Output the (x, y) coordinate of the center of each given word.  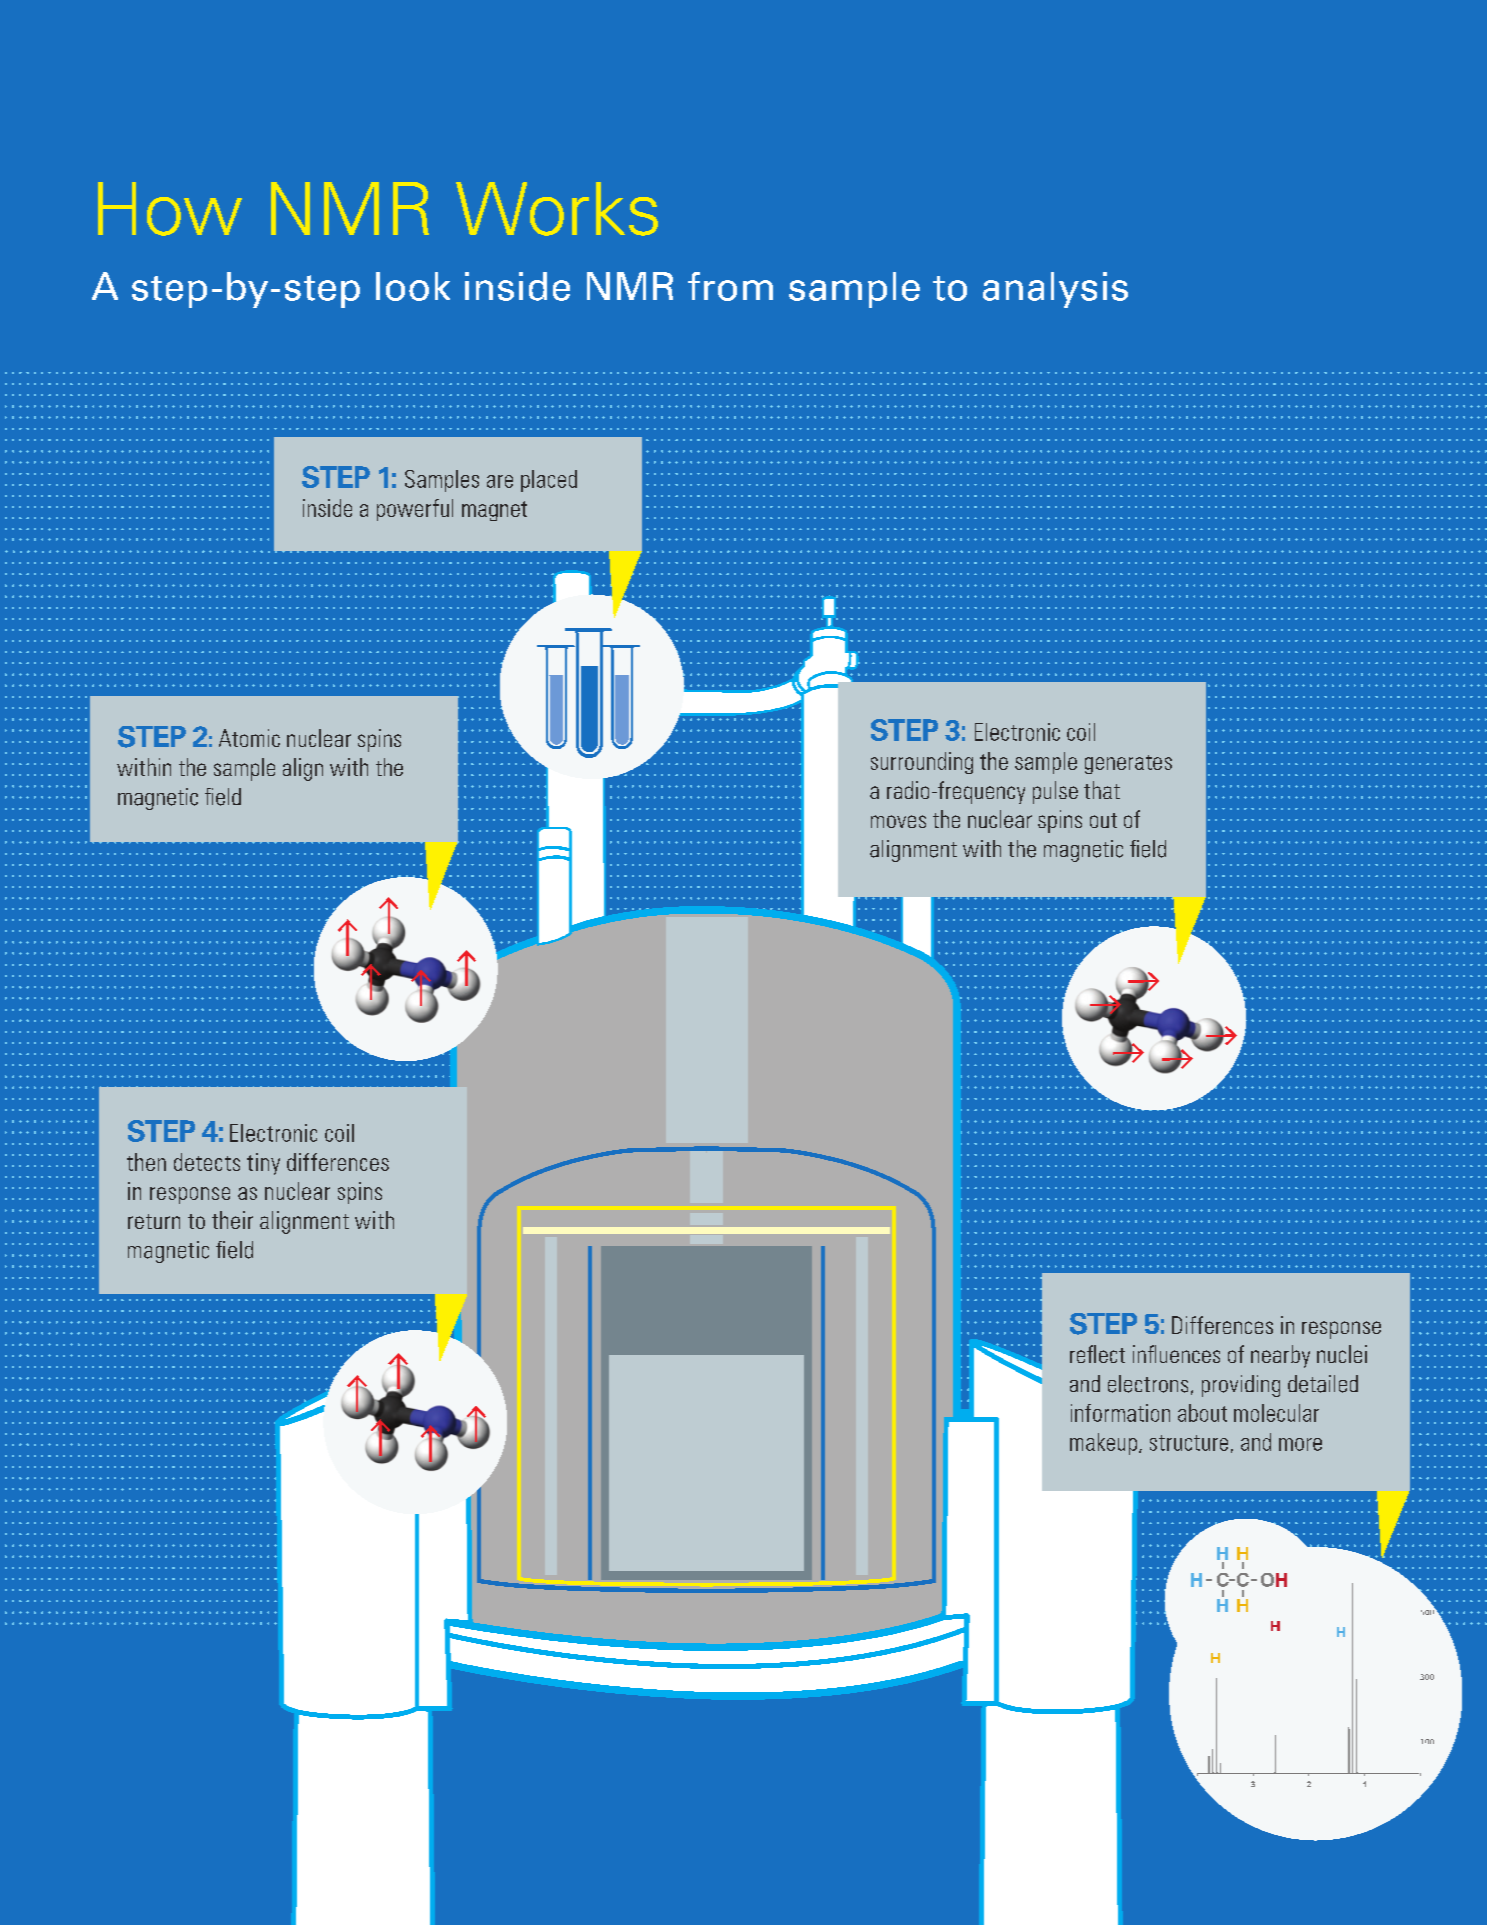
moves (898, 821)
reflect (1097, 1354)
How (170, 209)
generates (1128, 764)
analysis (1055, 290)
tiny (263, 1164)
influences (1176, 1354)
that (1102, 790)
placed (549, 481)
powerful (415, 510)
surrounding (922, 763)
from (730, 286)
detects (207, 1162)
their (232, 1220)
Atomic (249, 738)
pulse (1055, 792)
